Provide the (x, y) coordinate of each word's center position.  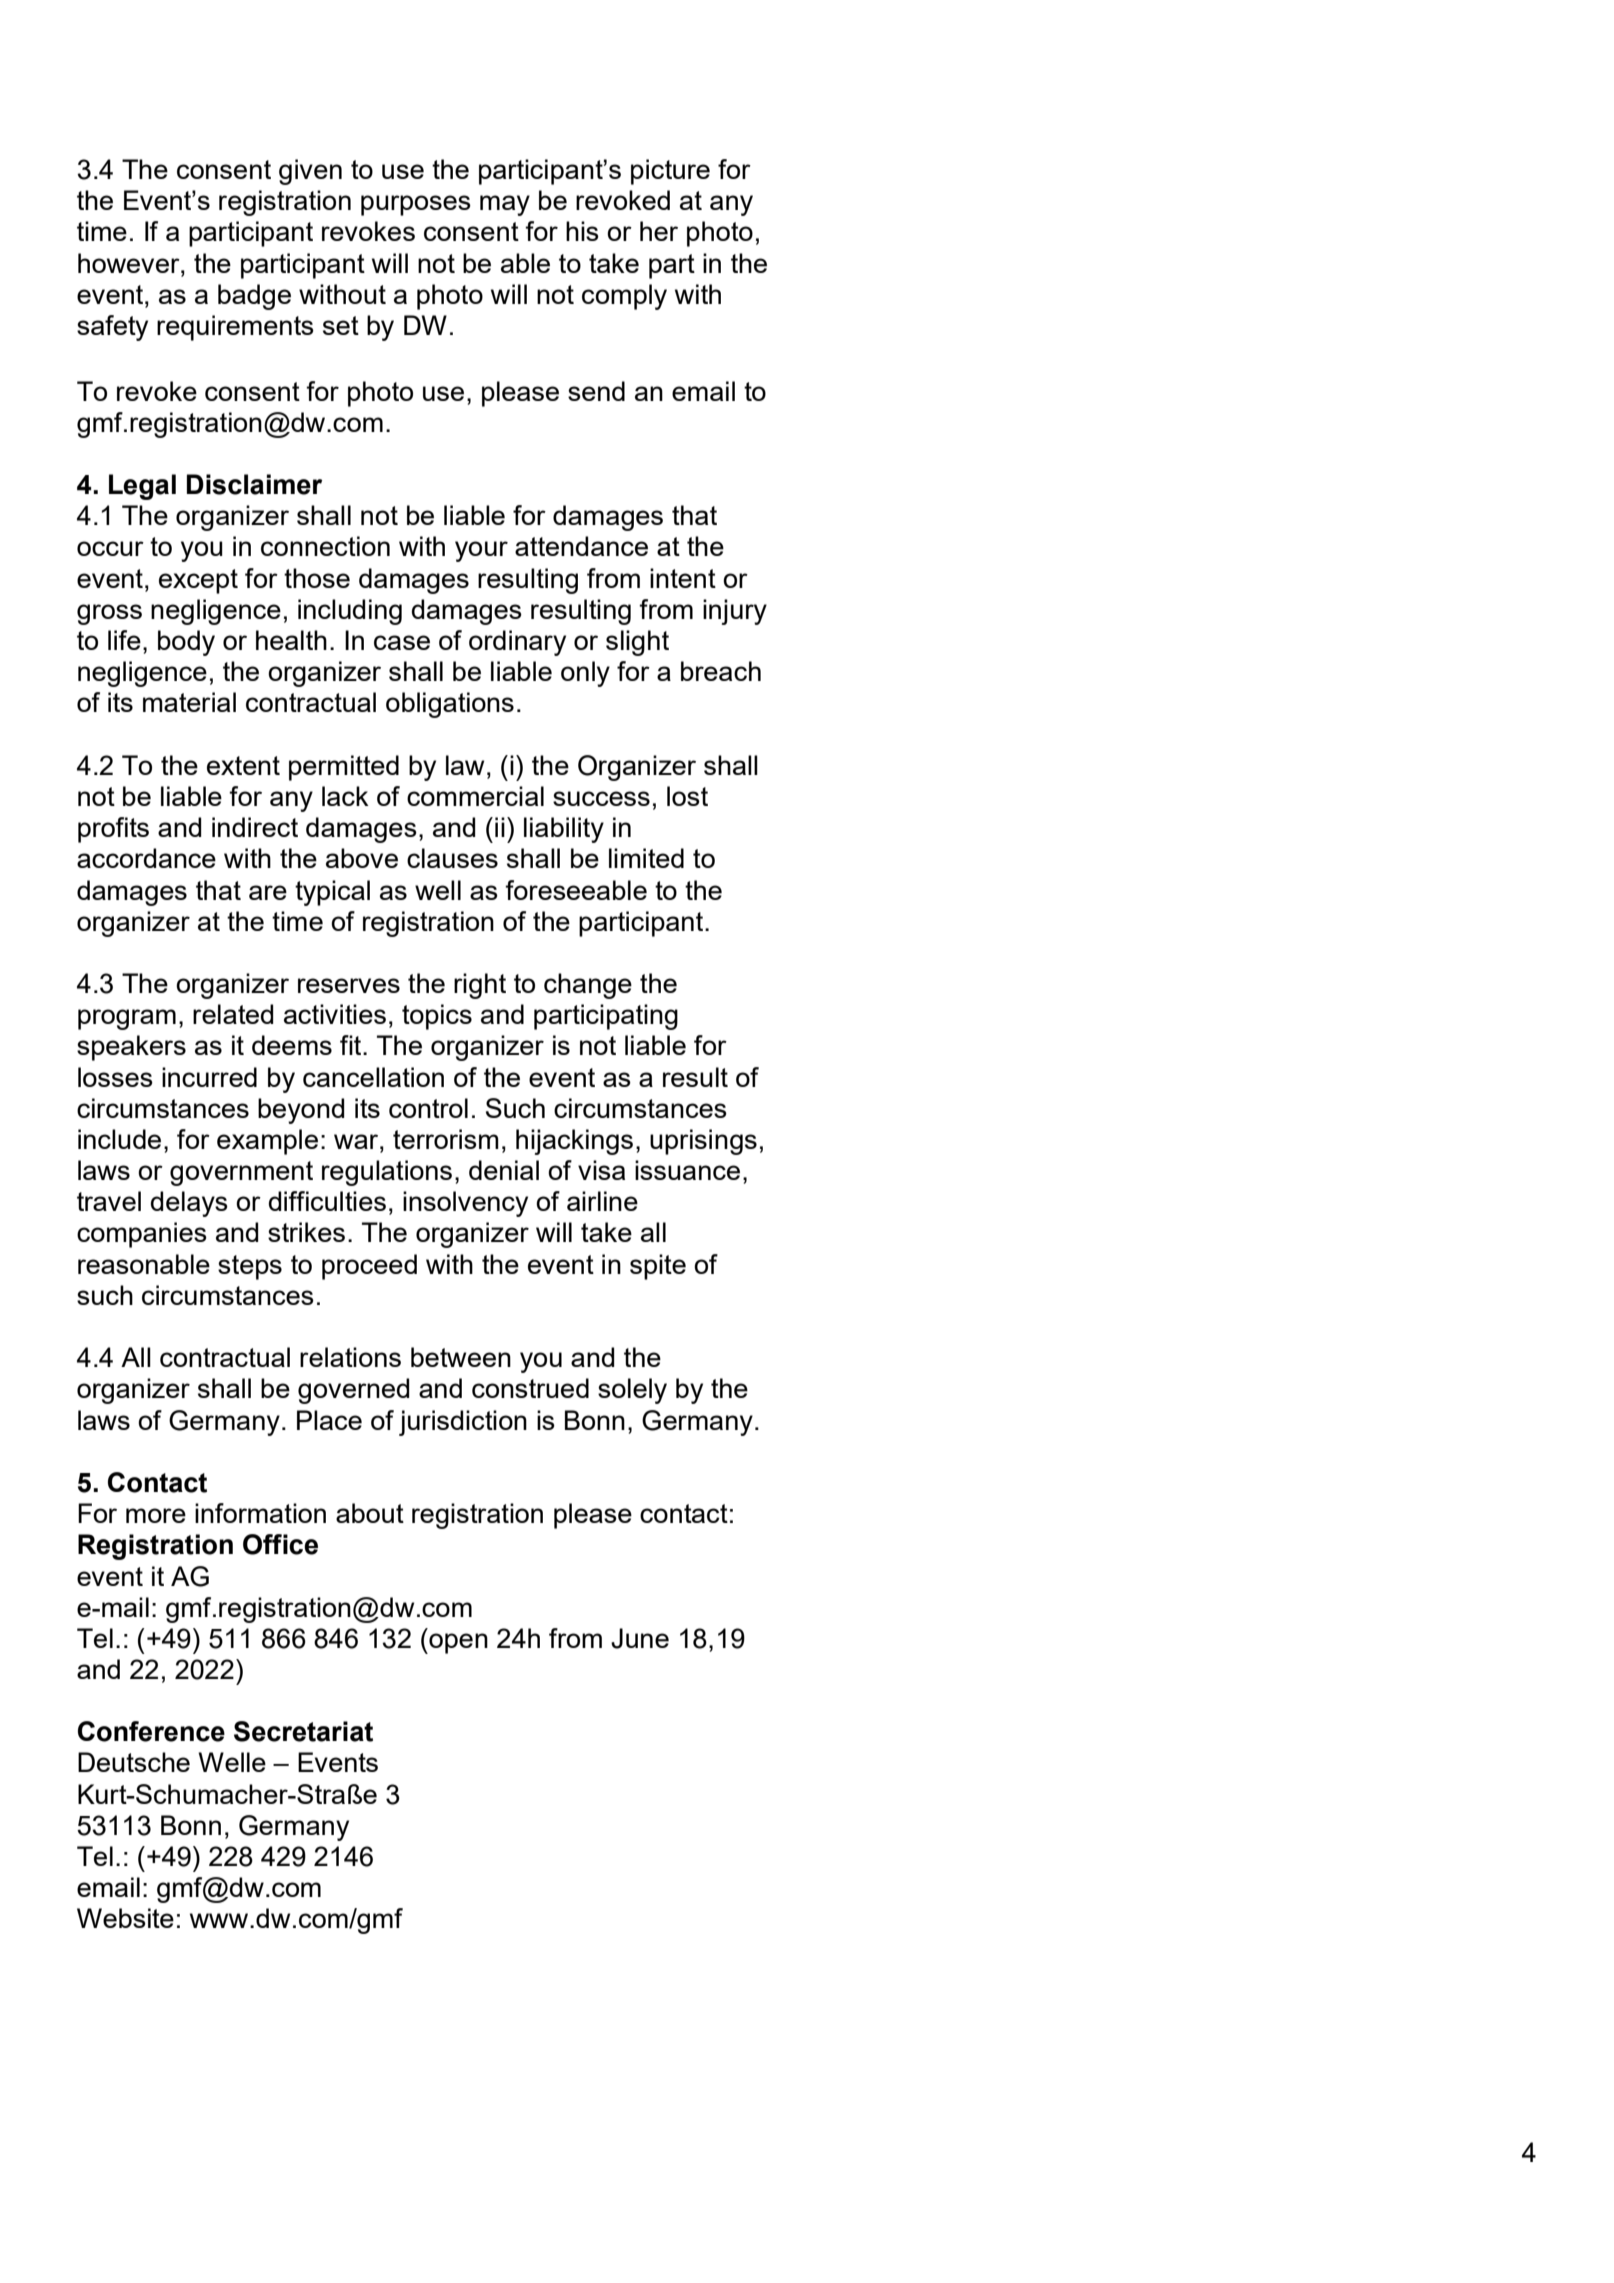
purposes (416, 205)
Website (125, 1918)
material (189, 702)
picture (670, 172)
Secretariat (303, 1731)
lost (687, 796)
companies (142, 1235)
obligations (450, 705)
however (130, 263)
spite (658, 1267)
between (461, 1357)
